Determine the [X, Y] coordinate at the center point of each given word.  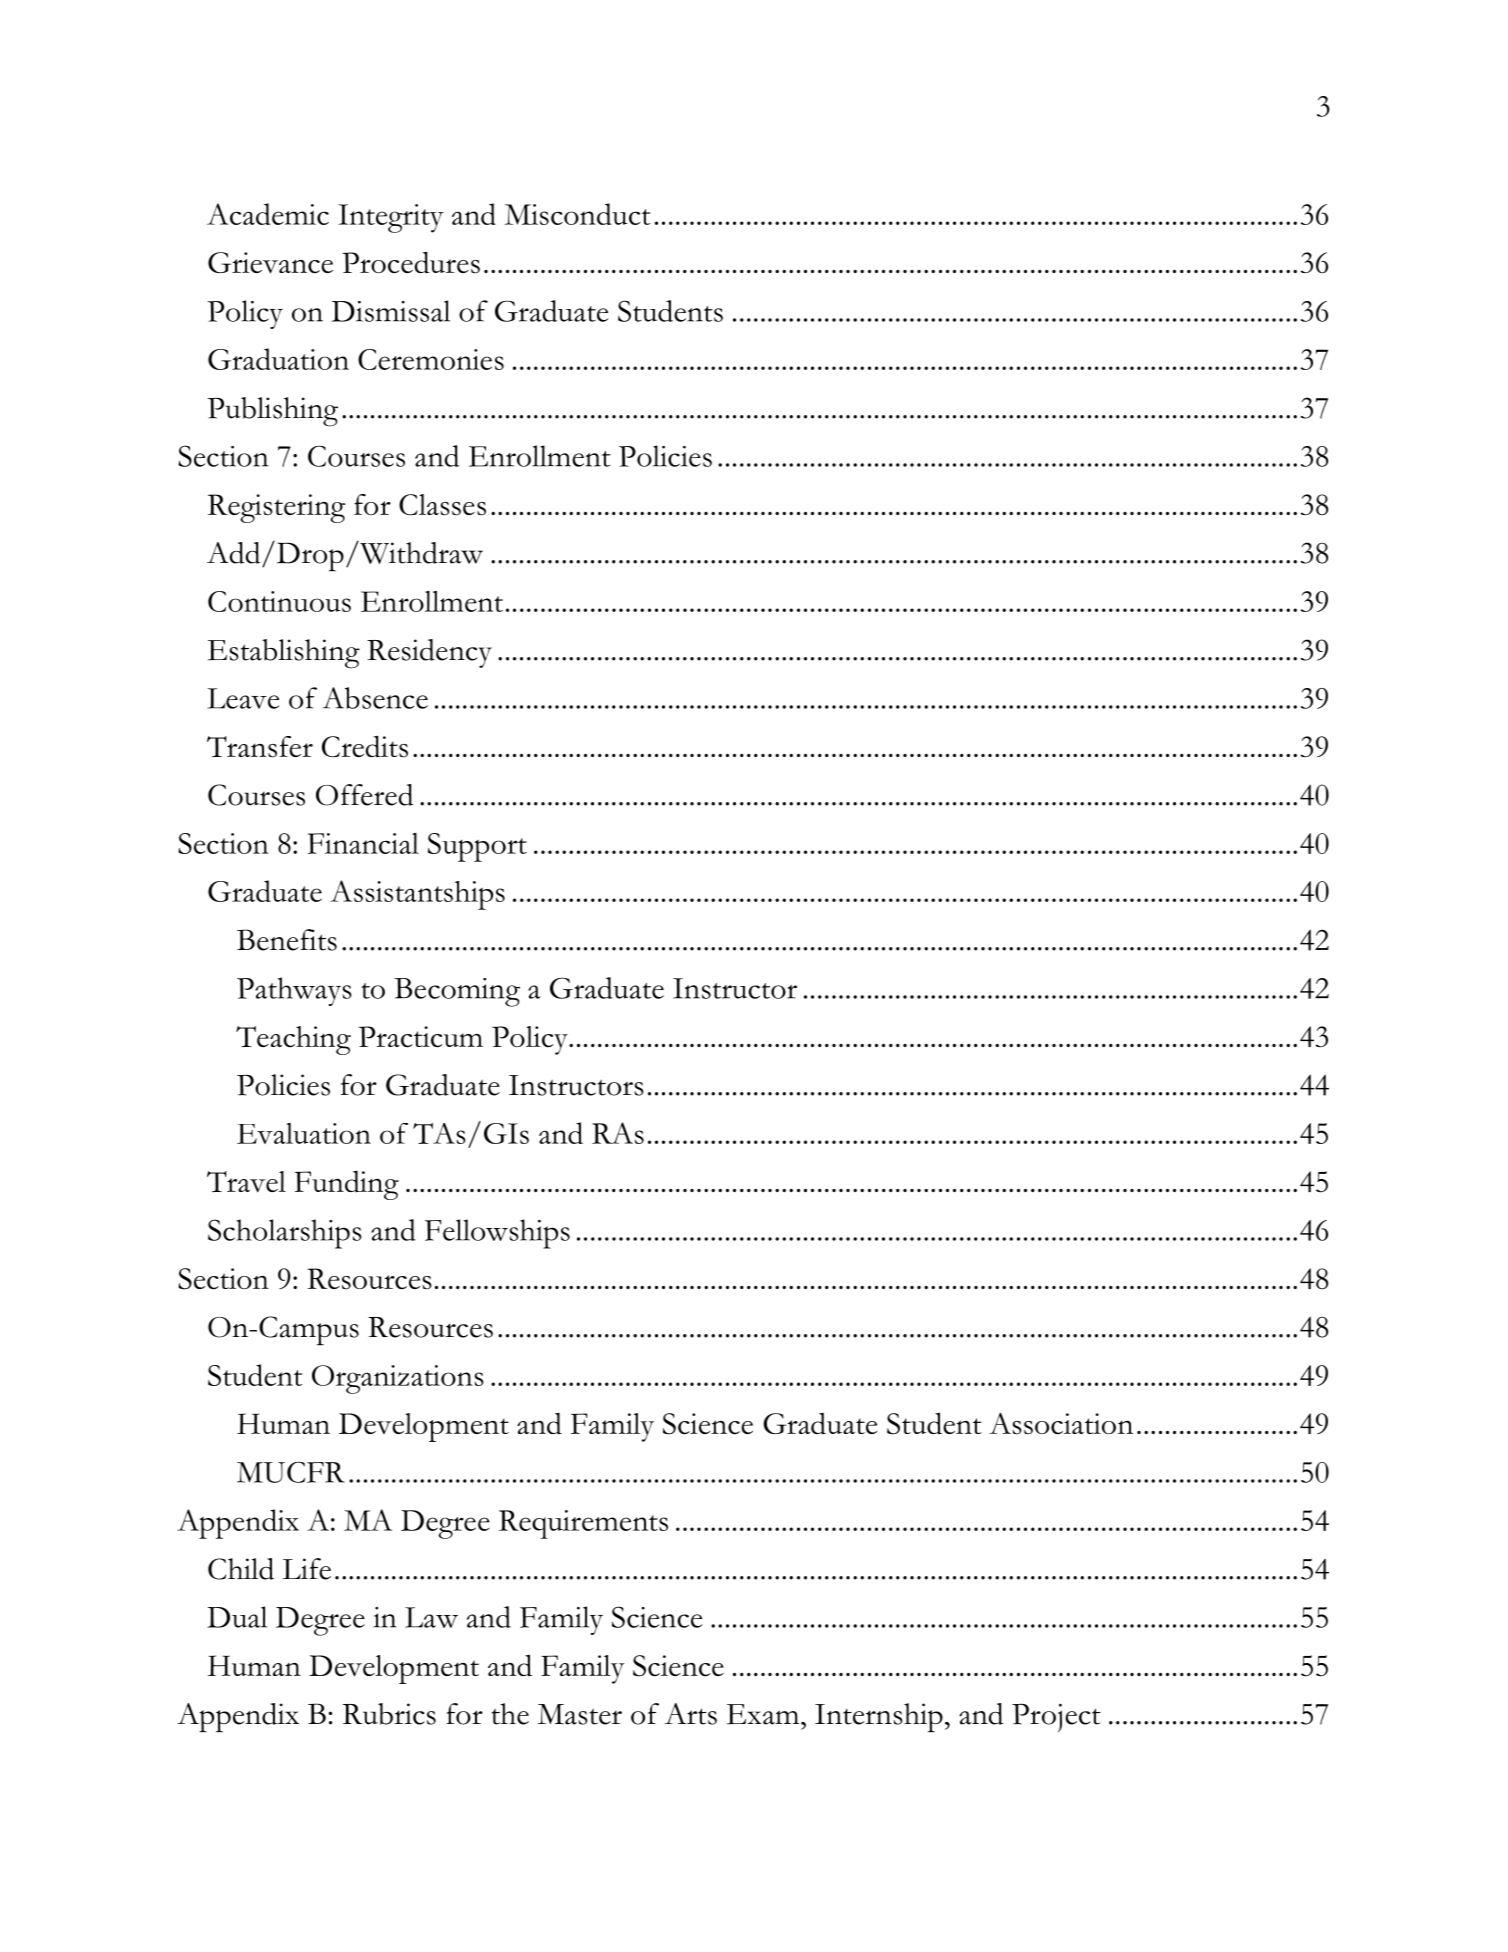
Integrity [391, 218]
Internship [879, 1717]
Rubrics [389, 1714]
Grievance [270, 263]
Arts [690, 1714]
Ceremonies [431, 359]
